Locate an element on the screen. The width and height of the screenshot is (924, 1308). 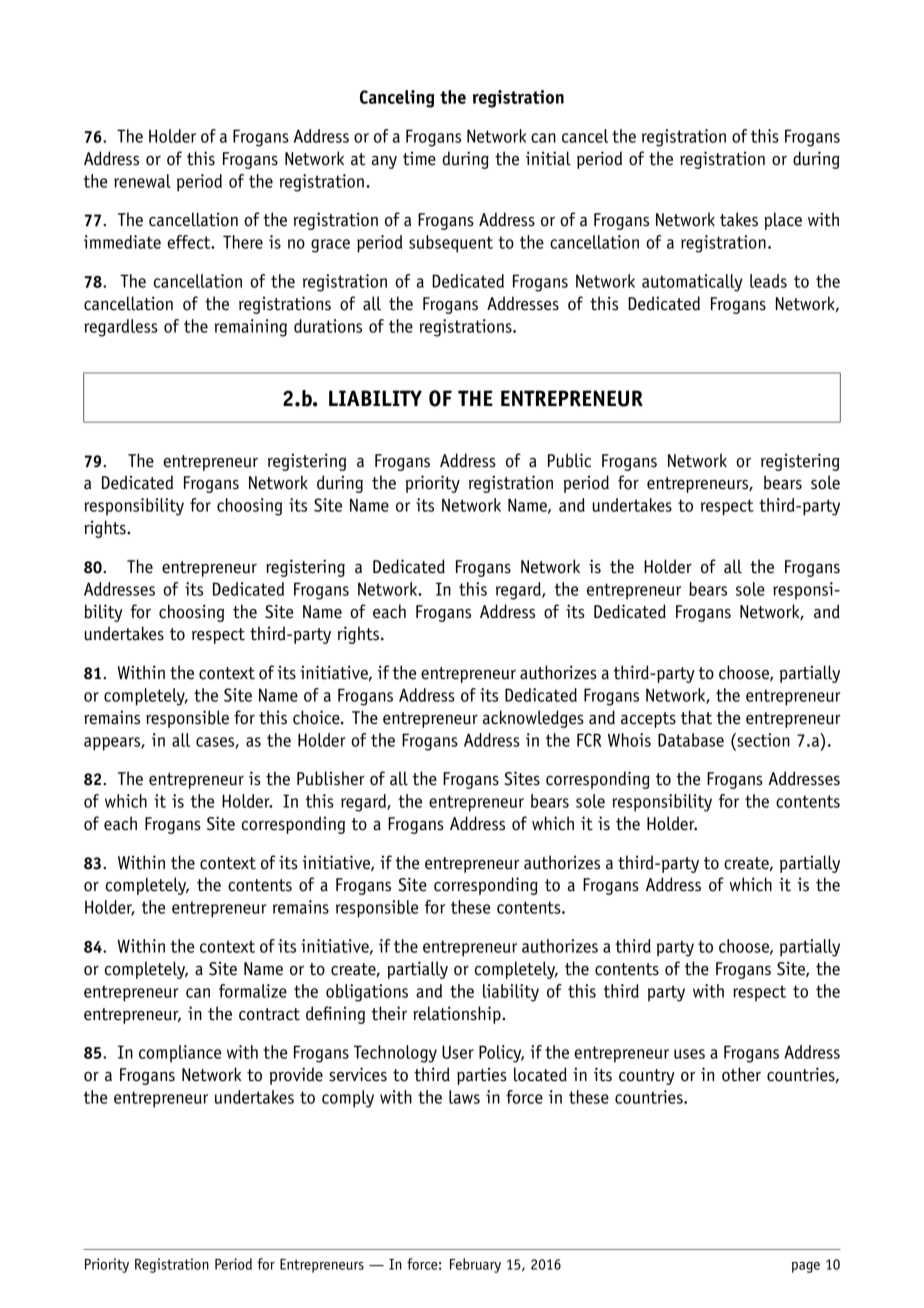
choice is located at coordinates (317, 717).
